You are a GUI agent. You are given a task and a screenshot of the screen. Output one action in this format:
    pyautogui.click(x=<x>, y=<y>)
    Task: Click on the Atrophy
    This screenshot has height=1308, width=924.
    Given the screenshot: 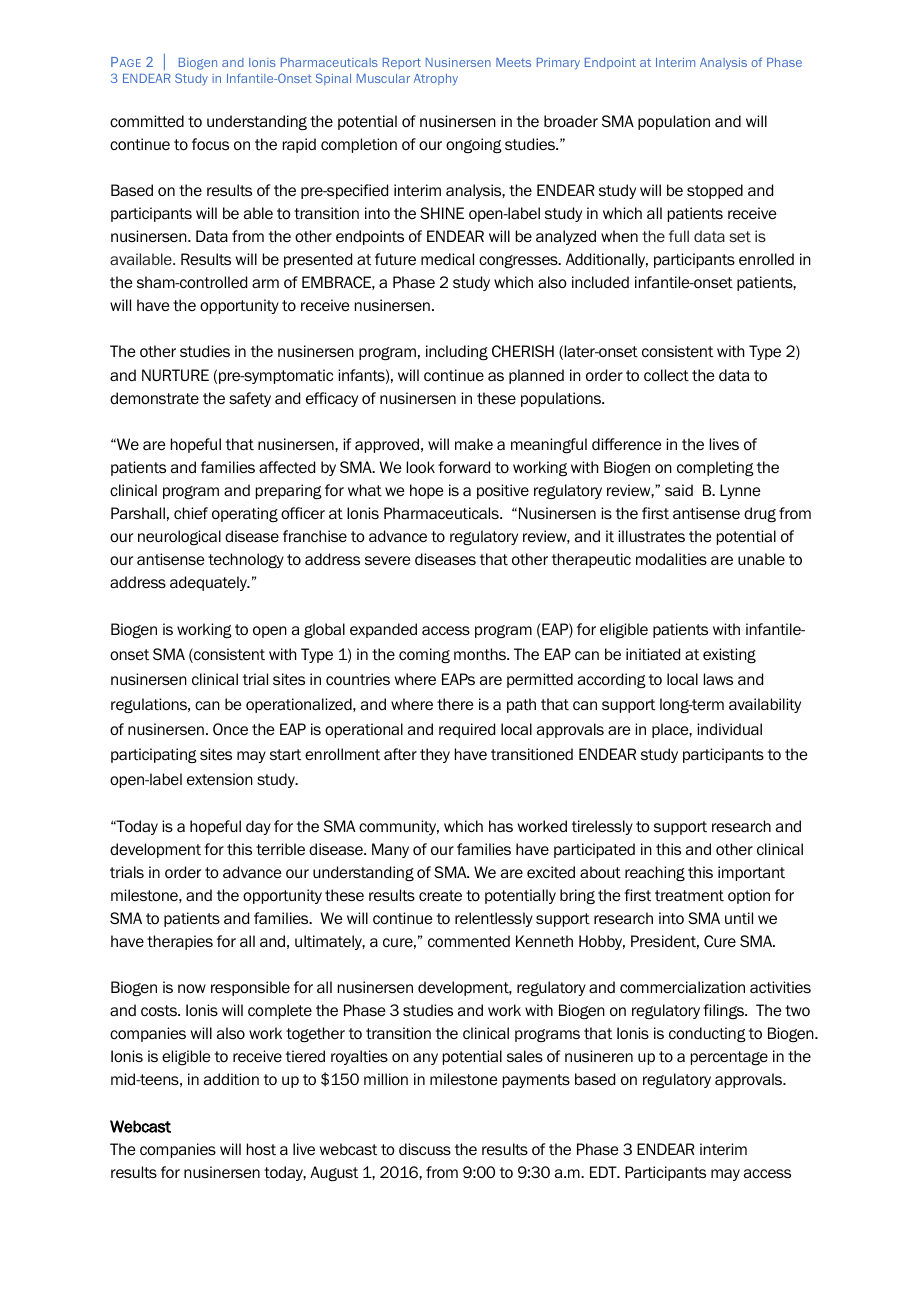 What is the action you would take?
    pyautogui.click(x=436, y=80)
